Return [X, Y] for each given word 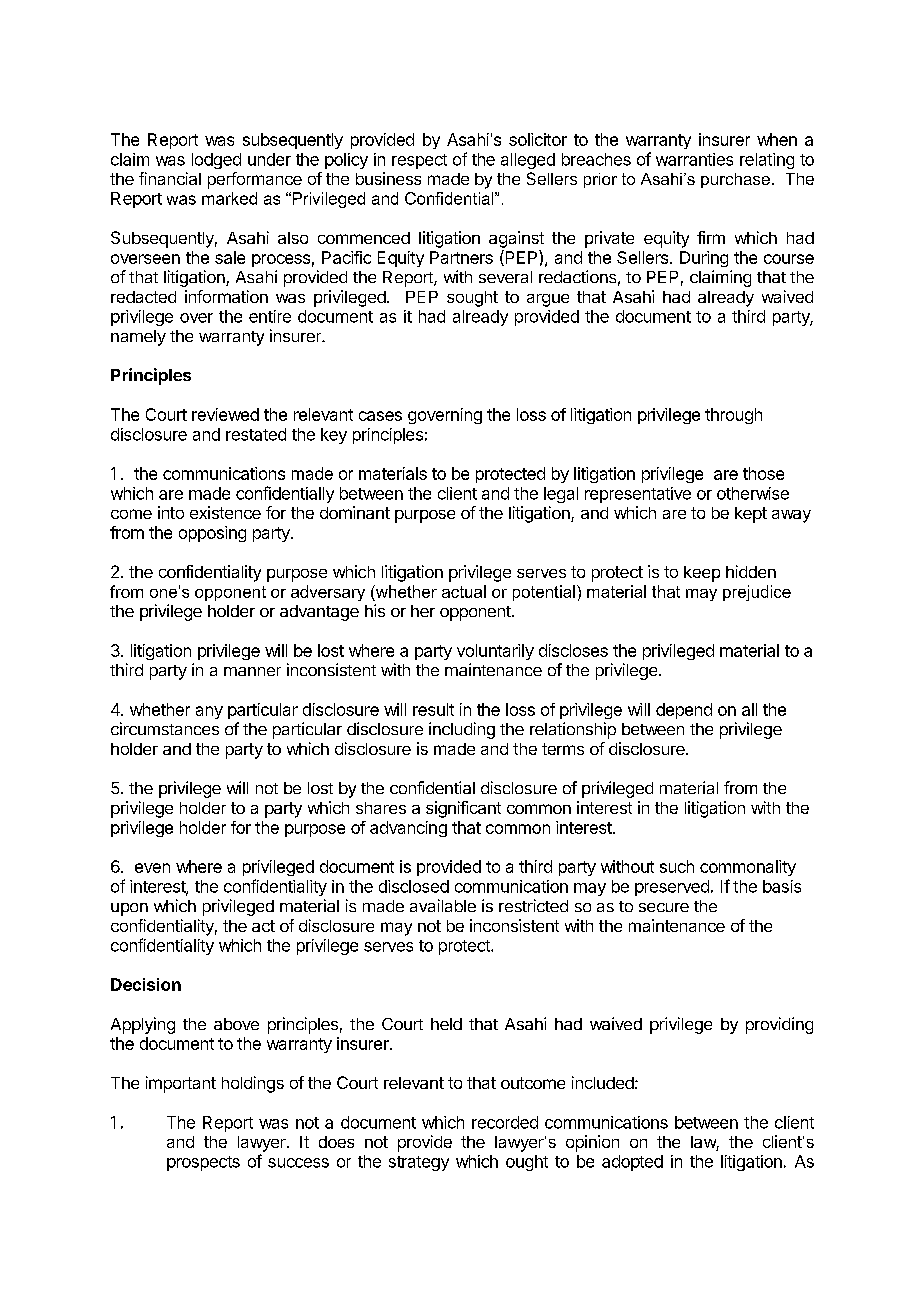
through [733, 416]
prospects [203, 1163]
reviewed [225, 414]
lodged [216, 161]
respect [419, 161]
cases [380, 416]
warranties [694, 159]
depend [684, 711]
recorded [505, 1122]
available [443, 905]
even [152, 868]
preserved [672, 888]
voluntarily [495, 652]
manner [252, 671]
